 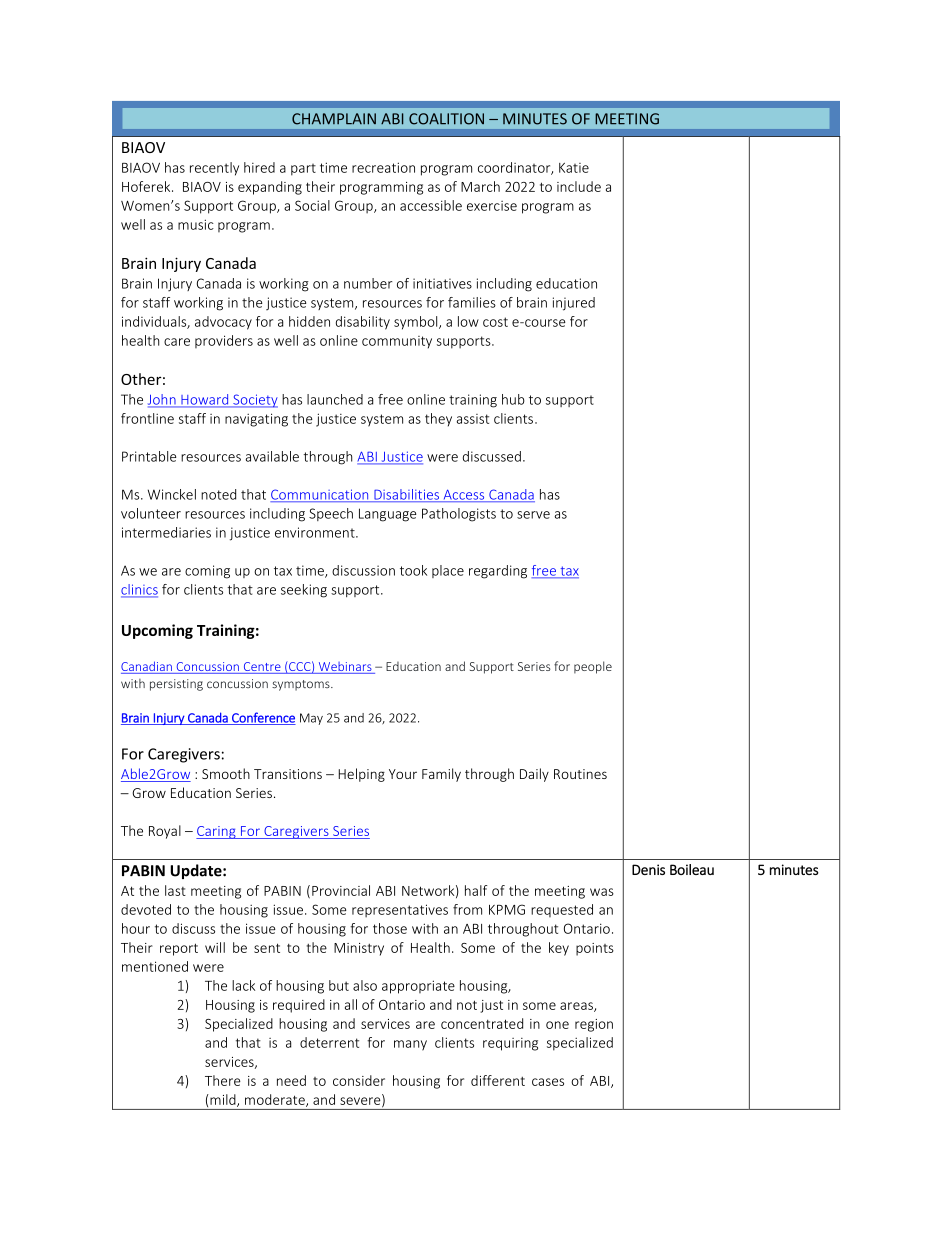 What do you see at coordinates (593, 667) in the screenshot?
I see `people` at bounding box center [593, 667].
